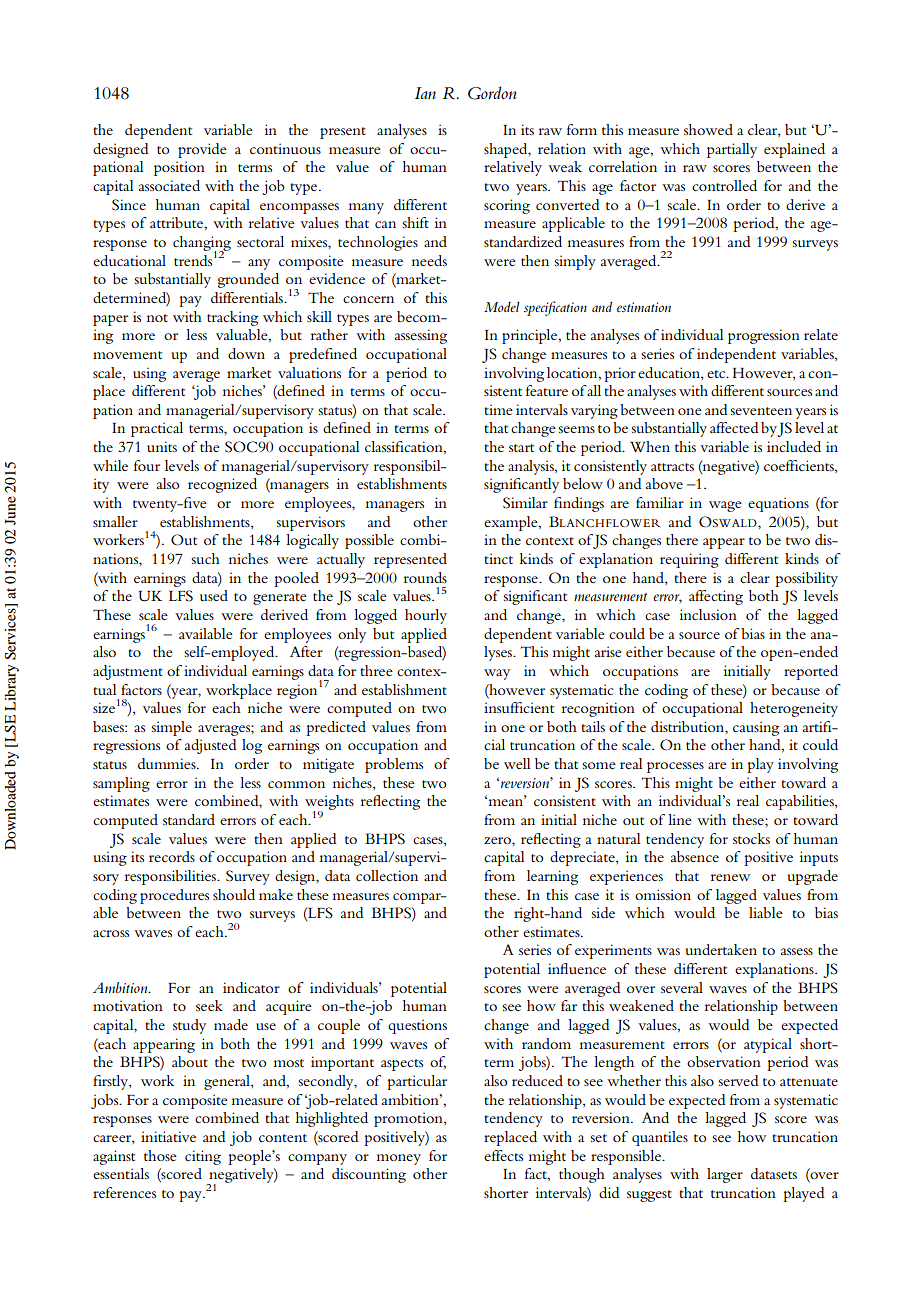 The height and width of the document is (1308, 924). What do you see at coordinates (521, 448) in the document?
I see `start` at bounding box center [521, 448].
